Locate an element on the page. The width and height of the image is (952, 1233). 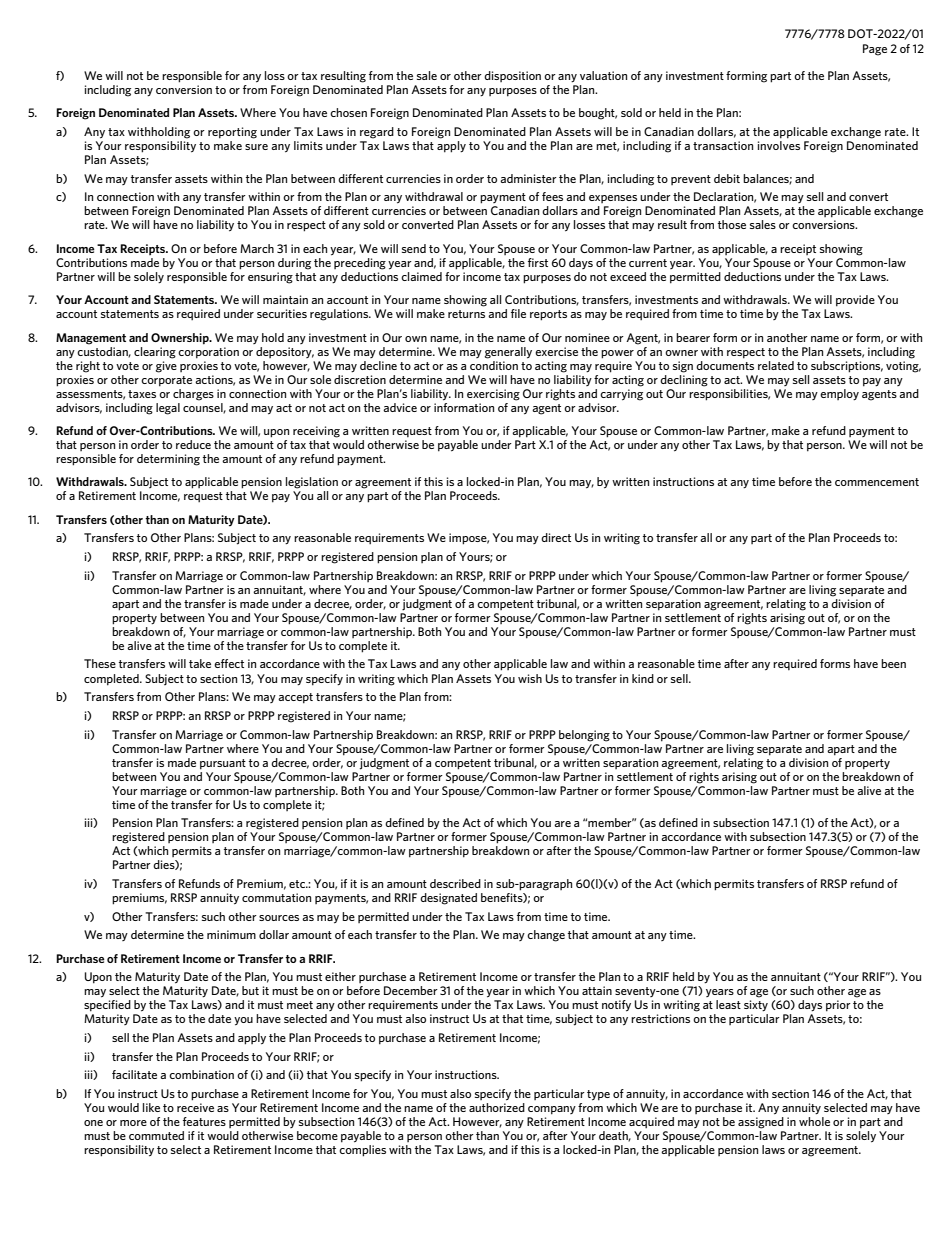
reporting is located at coordinates (232, 133).
